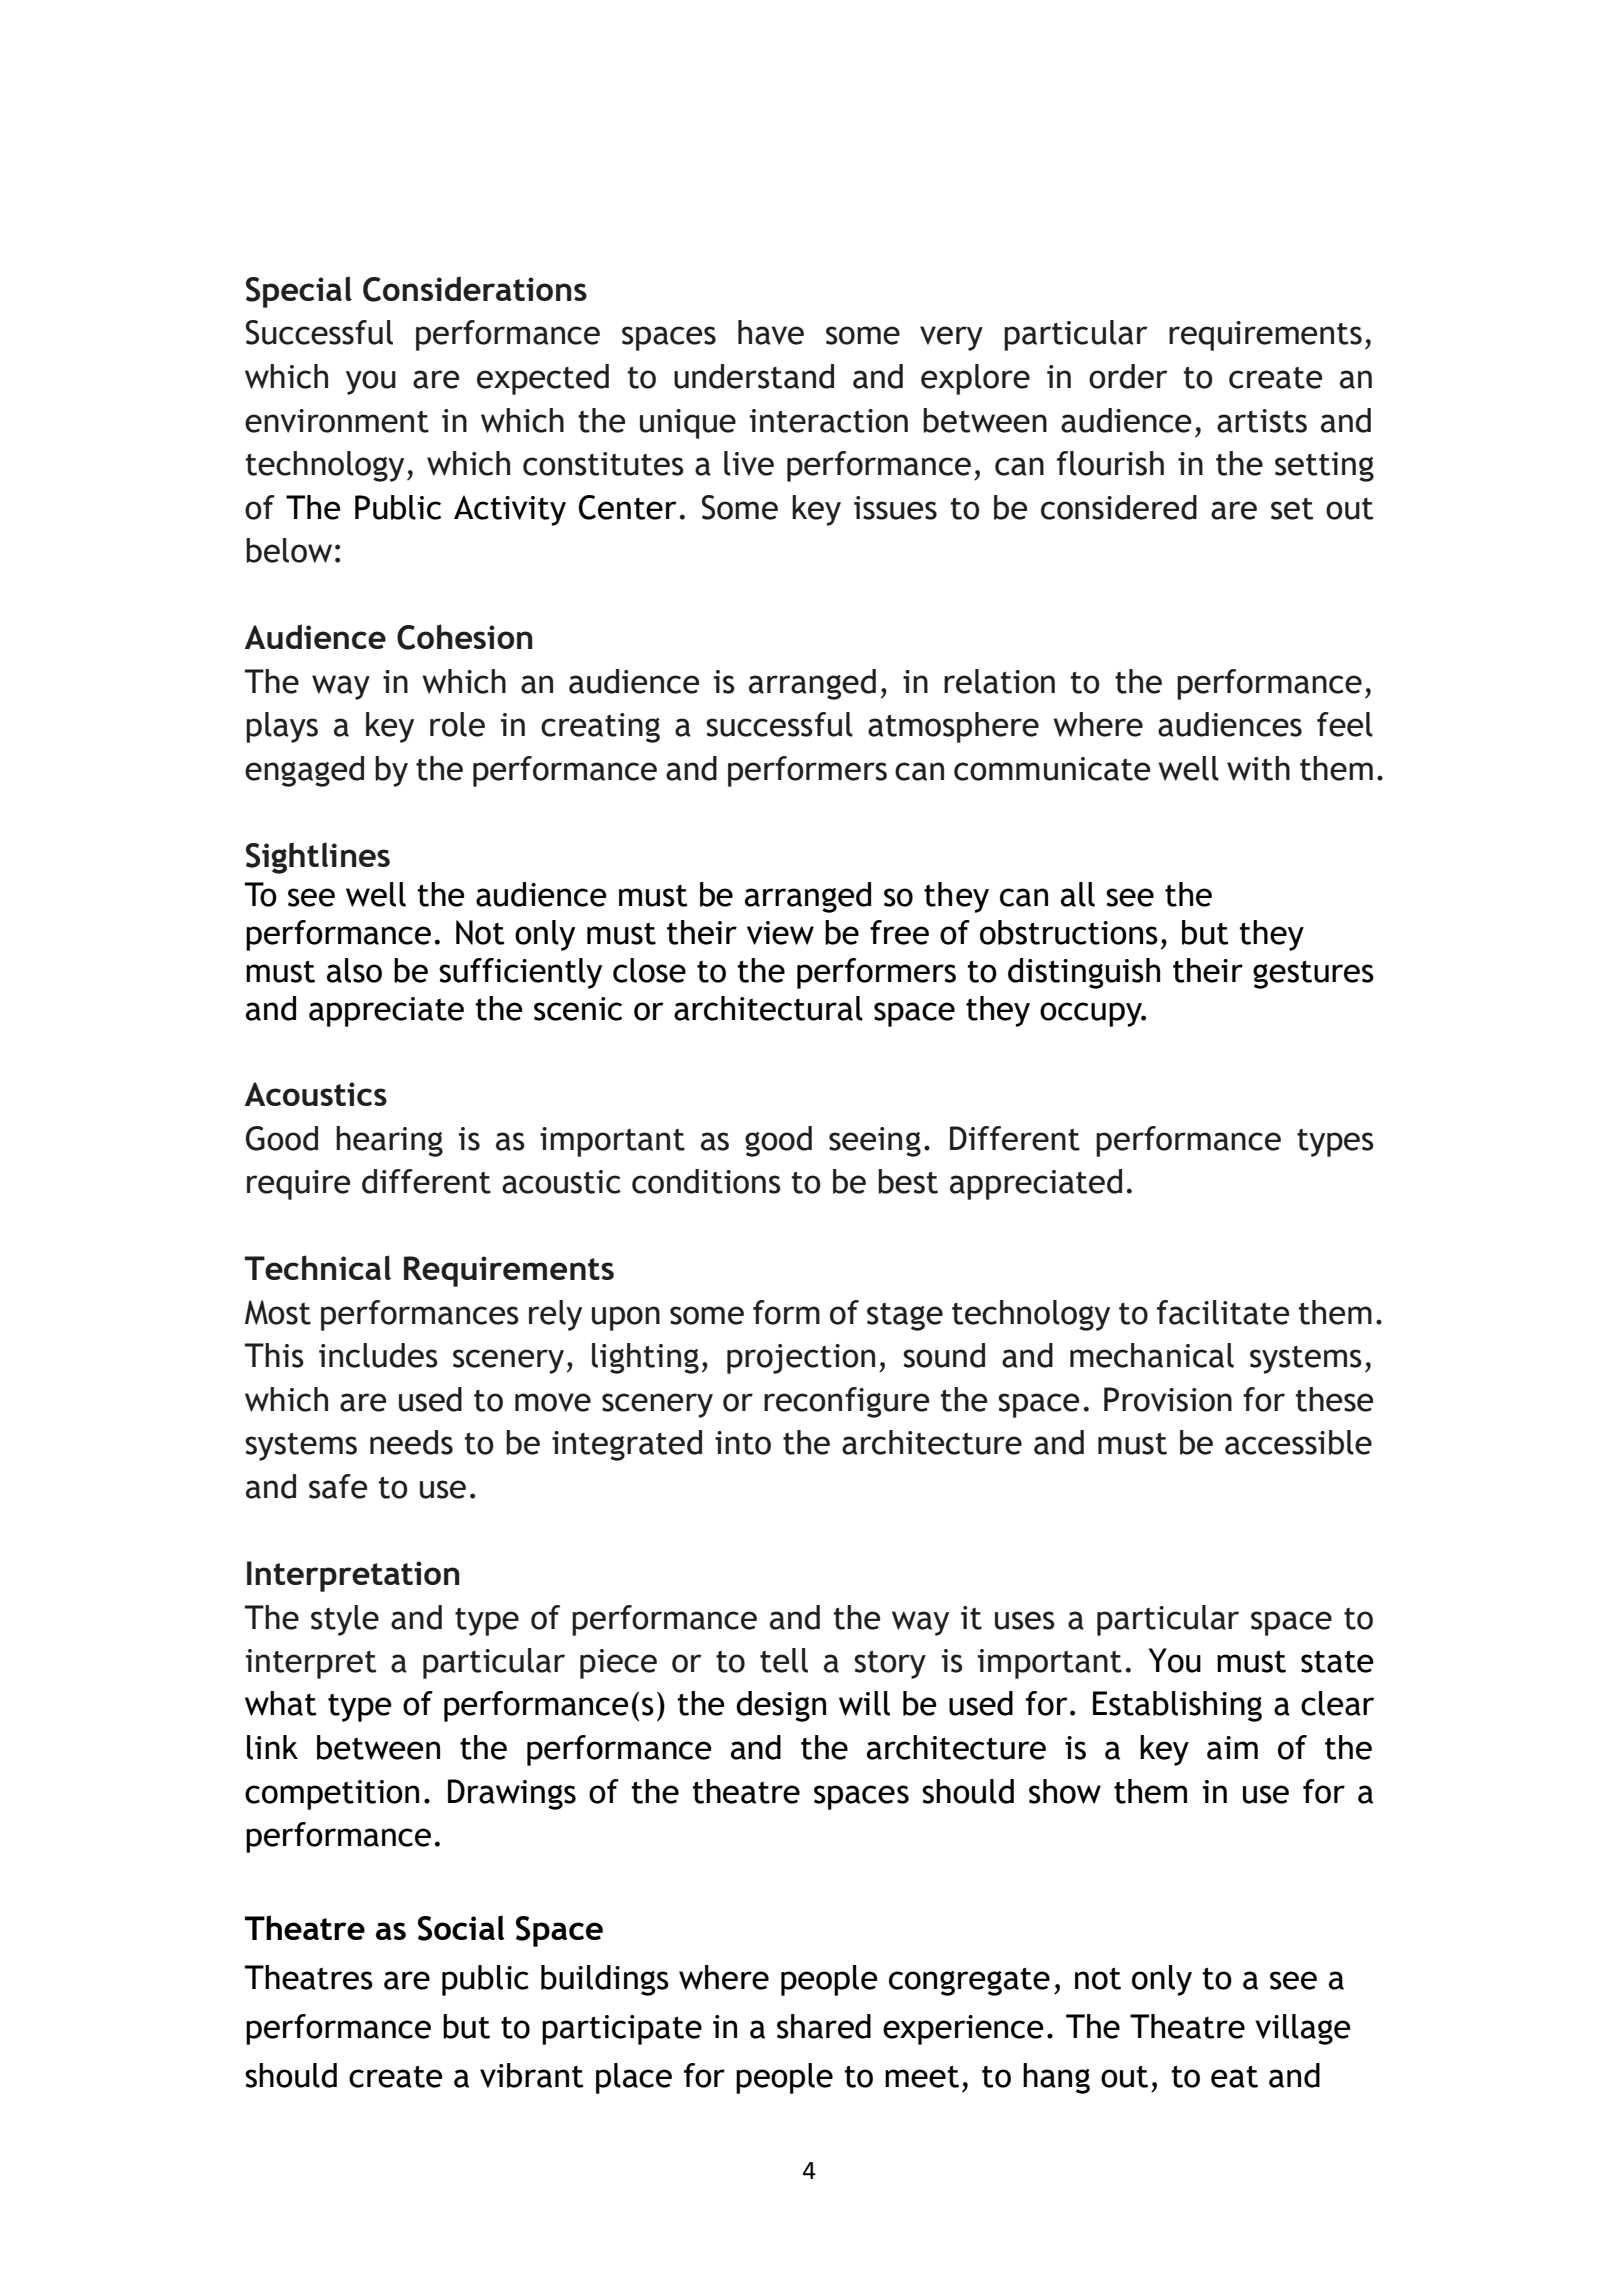  What do you see at coordinates (875, 1142) in the image?
I see `seeing` at bounding box center [875, 1142].
